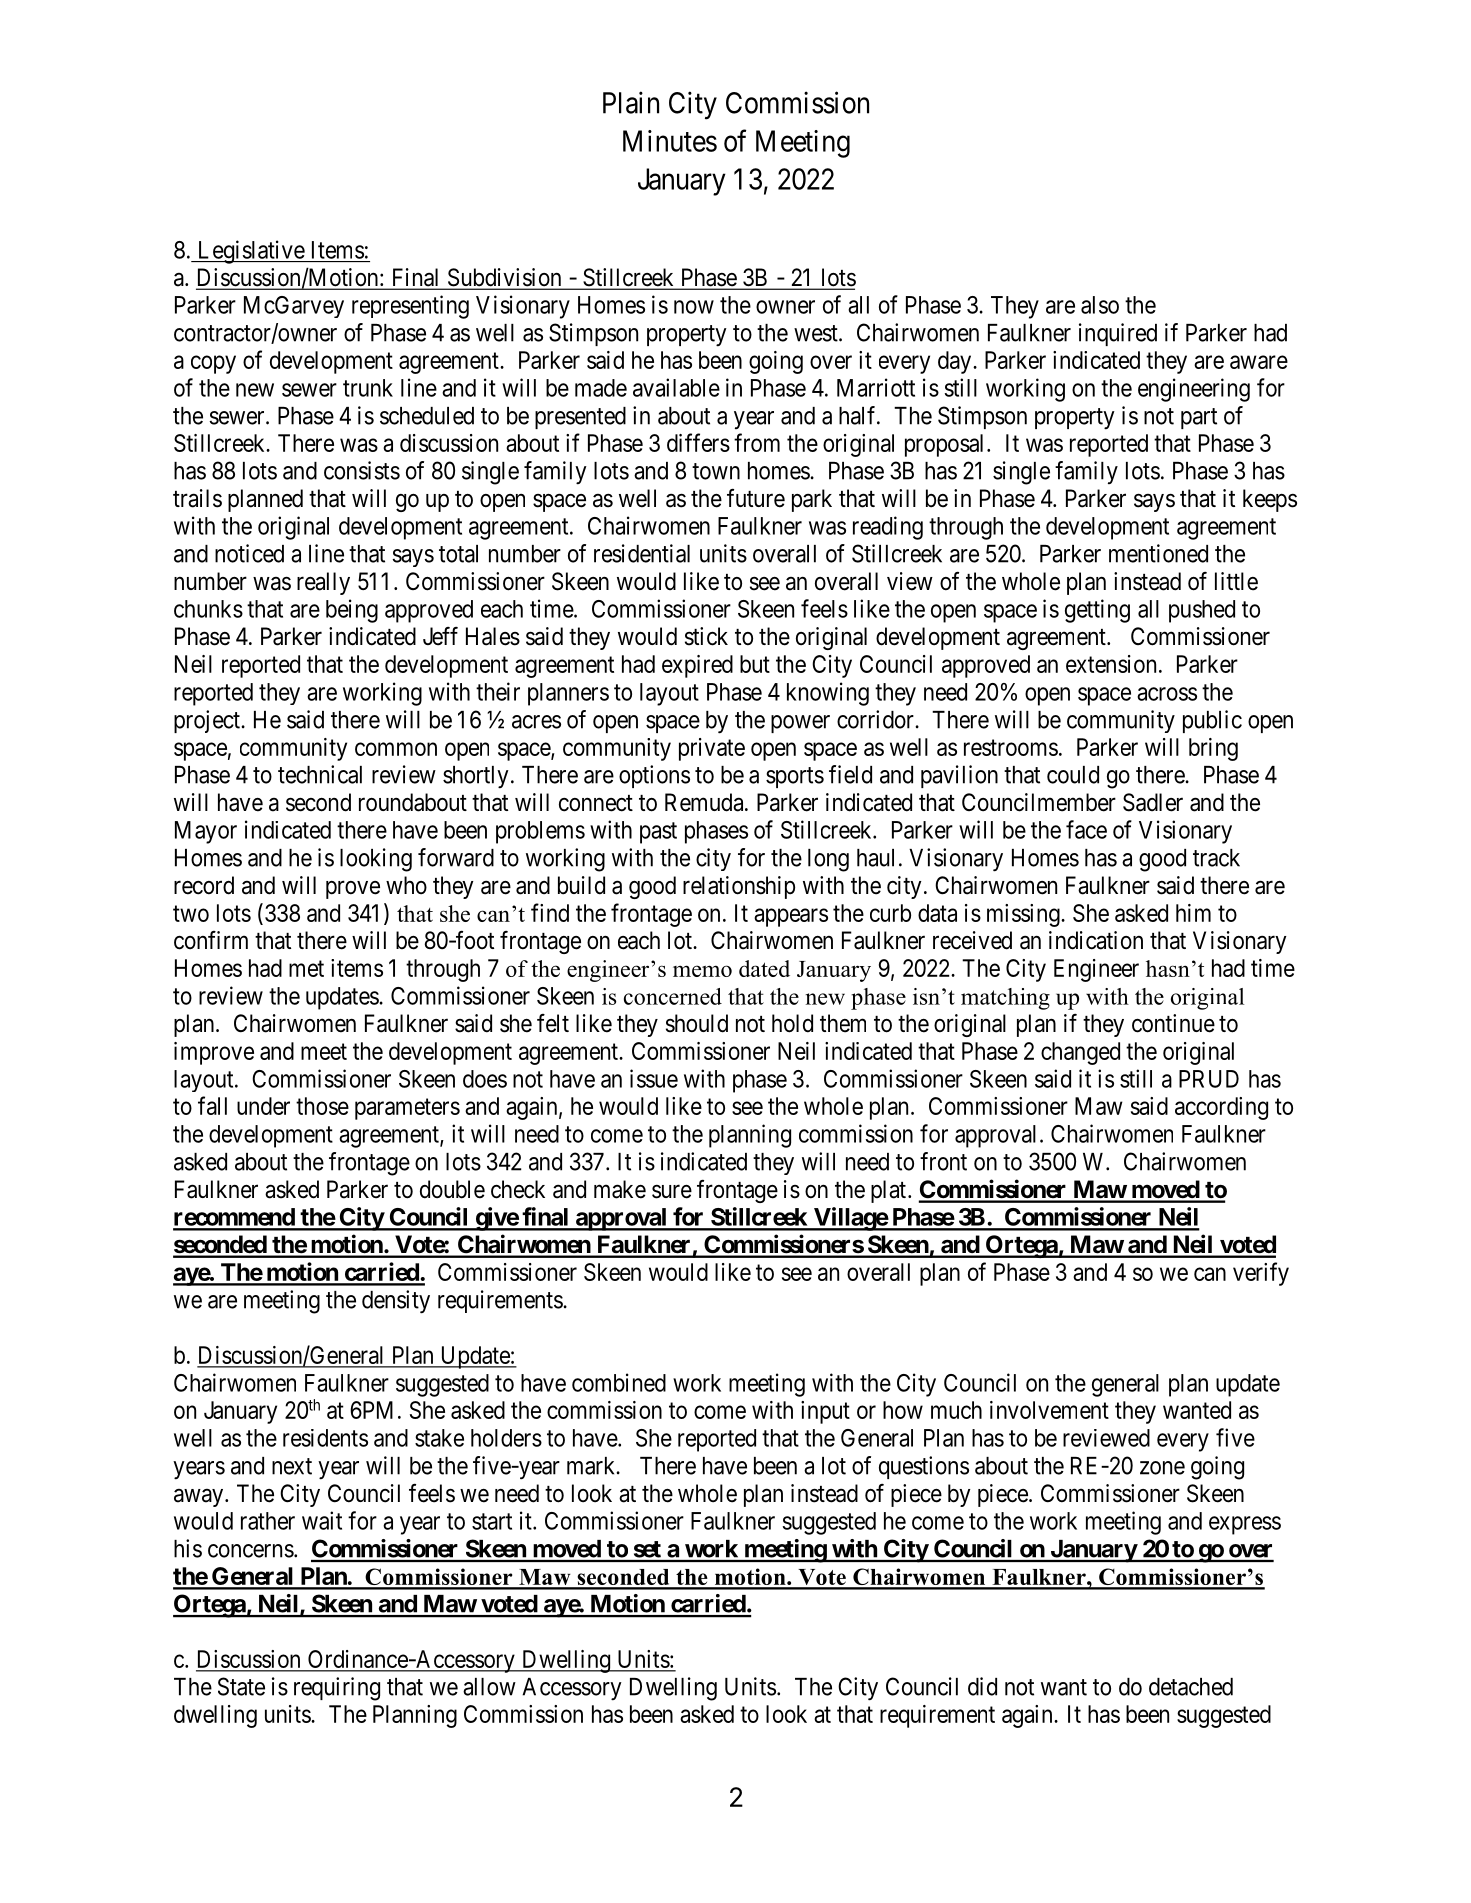 This page has width=1471, height=1903. I want to click on relationship, so click(739, 887).
